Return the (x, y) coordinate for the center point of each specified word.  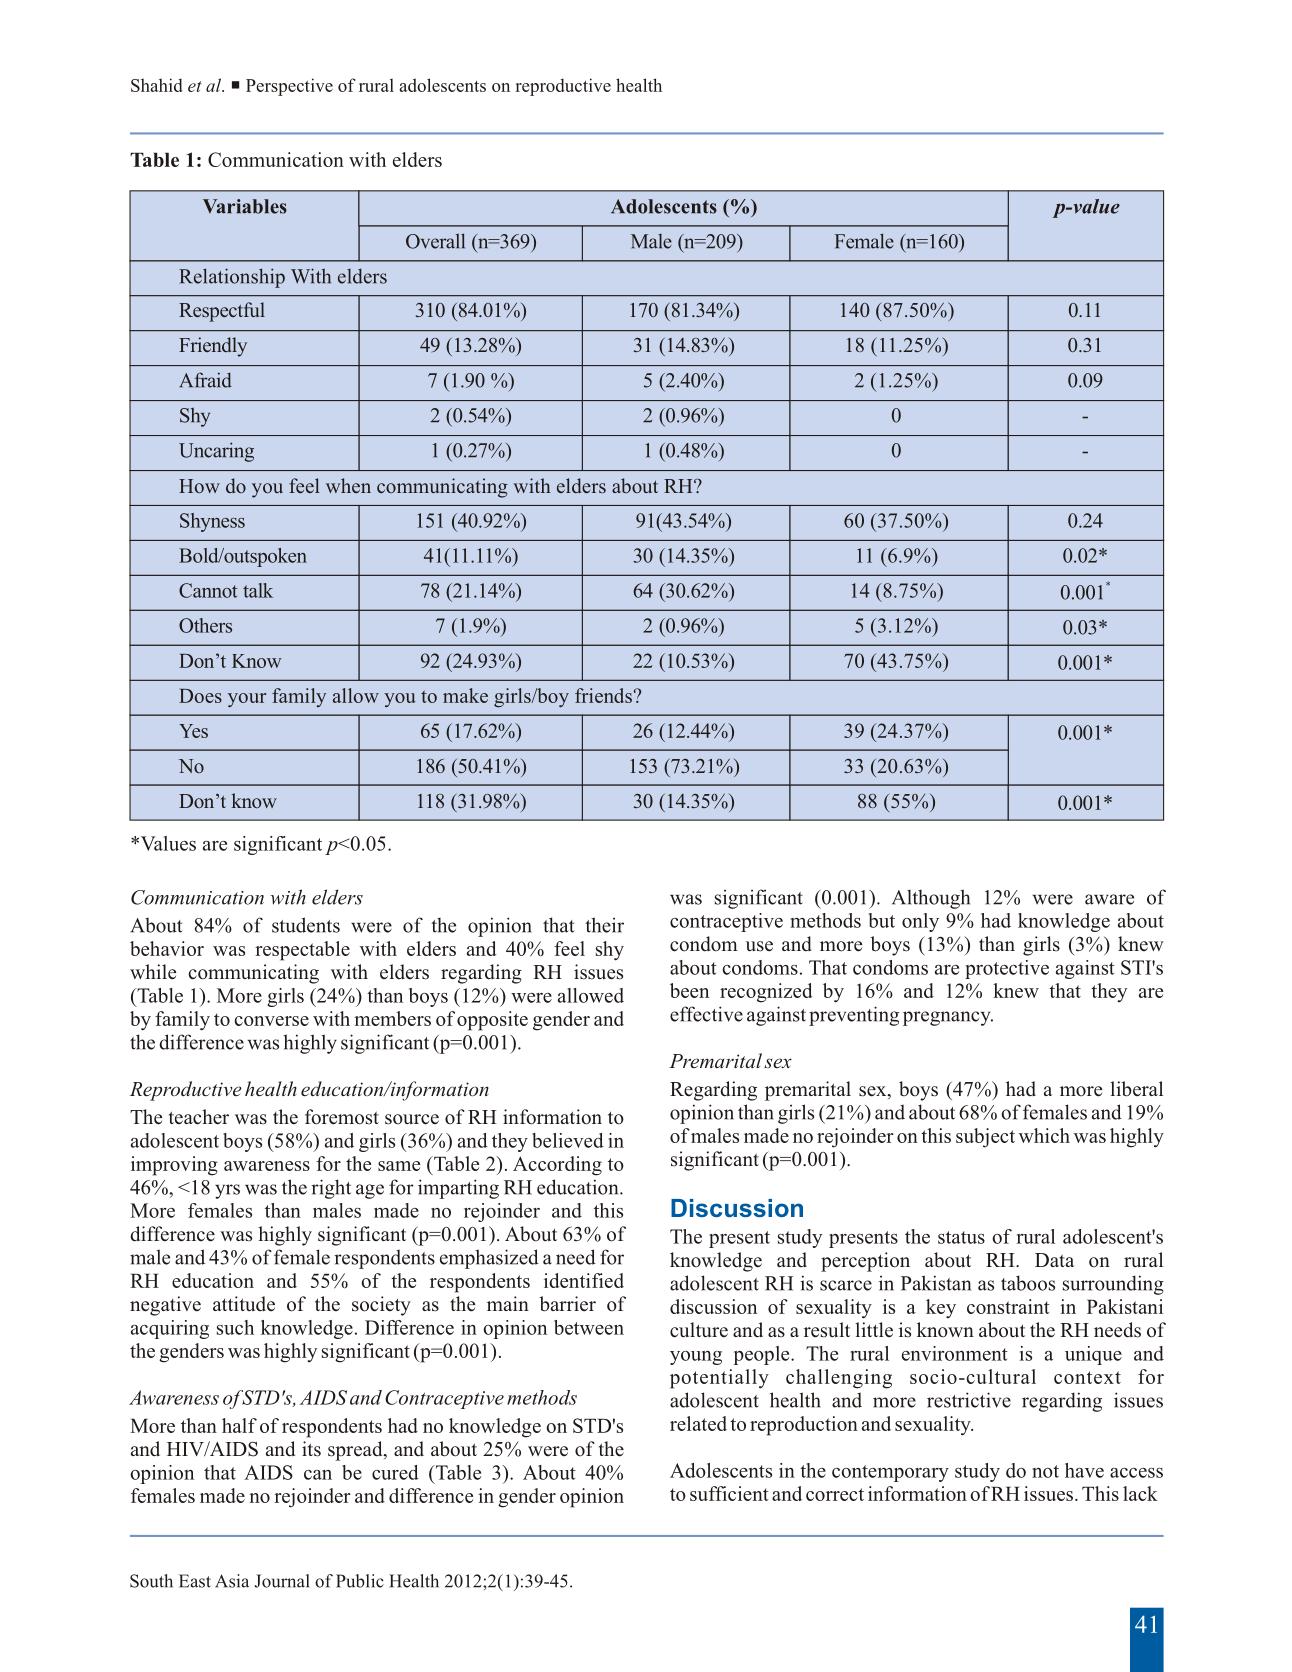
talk (258, 590)
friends (603, 695)
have (1084, 1470)
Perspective (289, 87)
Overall (435, 241)
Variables (245, 206)
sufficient (729, 1493)
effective (706, 1014)
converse (271, 1021)
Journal (282, 1581)
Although (931, 899)
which (1044, 1135)
